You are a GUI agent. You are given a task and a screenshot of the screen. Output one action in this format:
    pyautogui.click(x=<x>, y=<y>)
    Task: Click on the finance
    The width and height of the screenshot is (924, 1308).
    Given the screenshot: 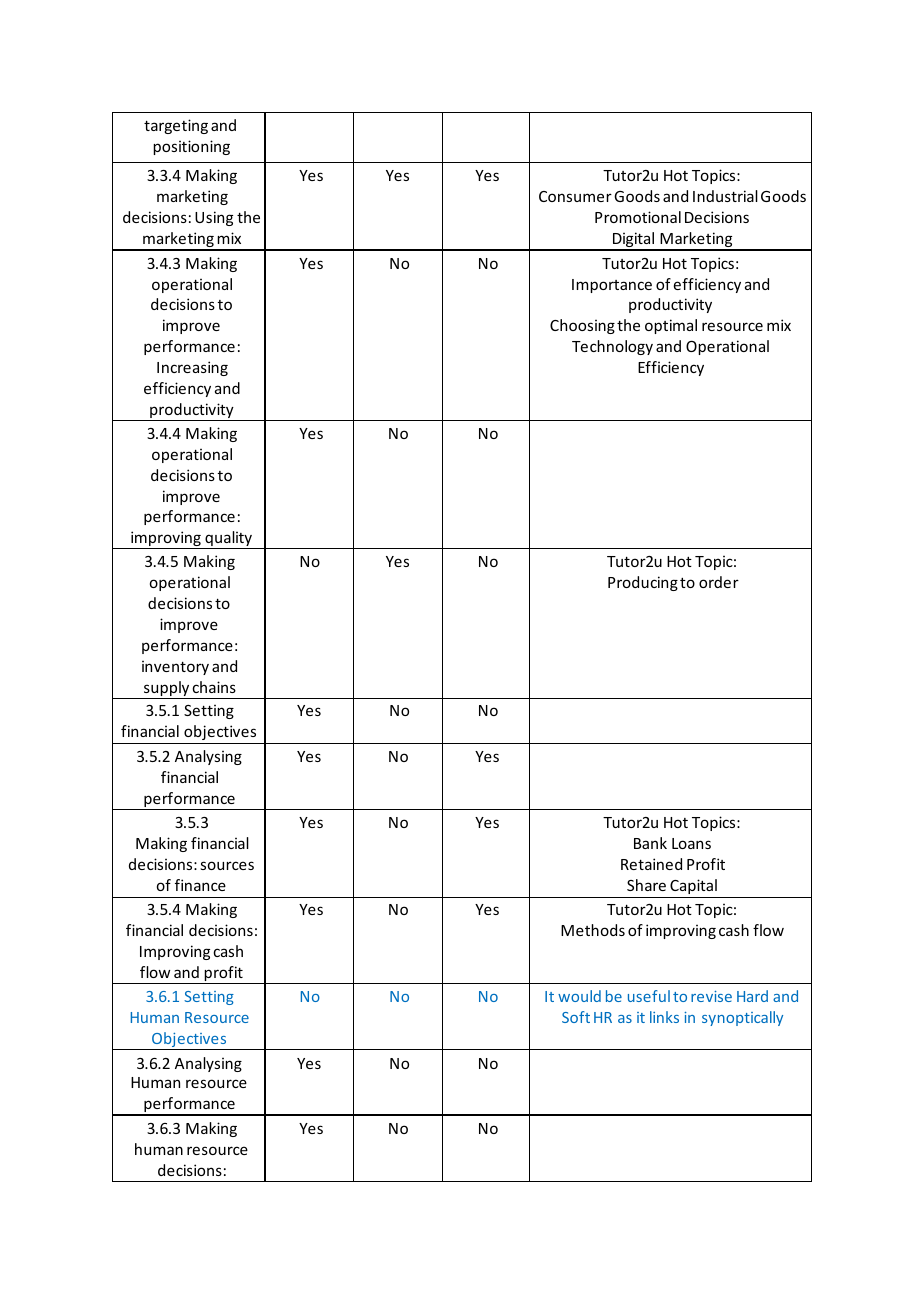 What is the action you would take?
    pyautogui.click(x=200, y=885)
